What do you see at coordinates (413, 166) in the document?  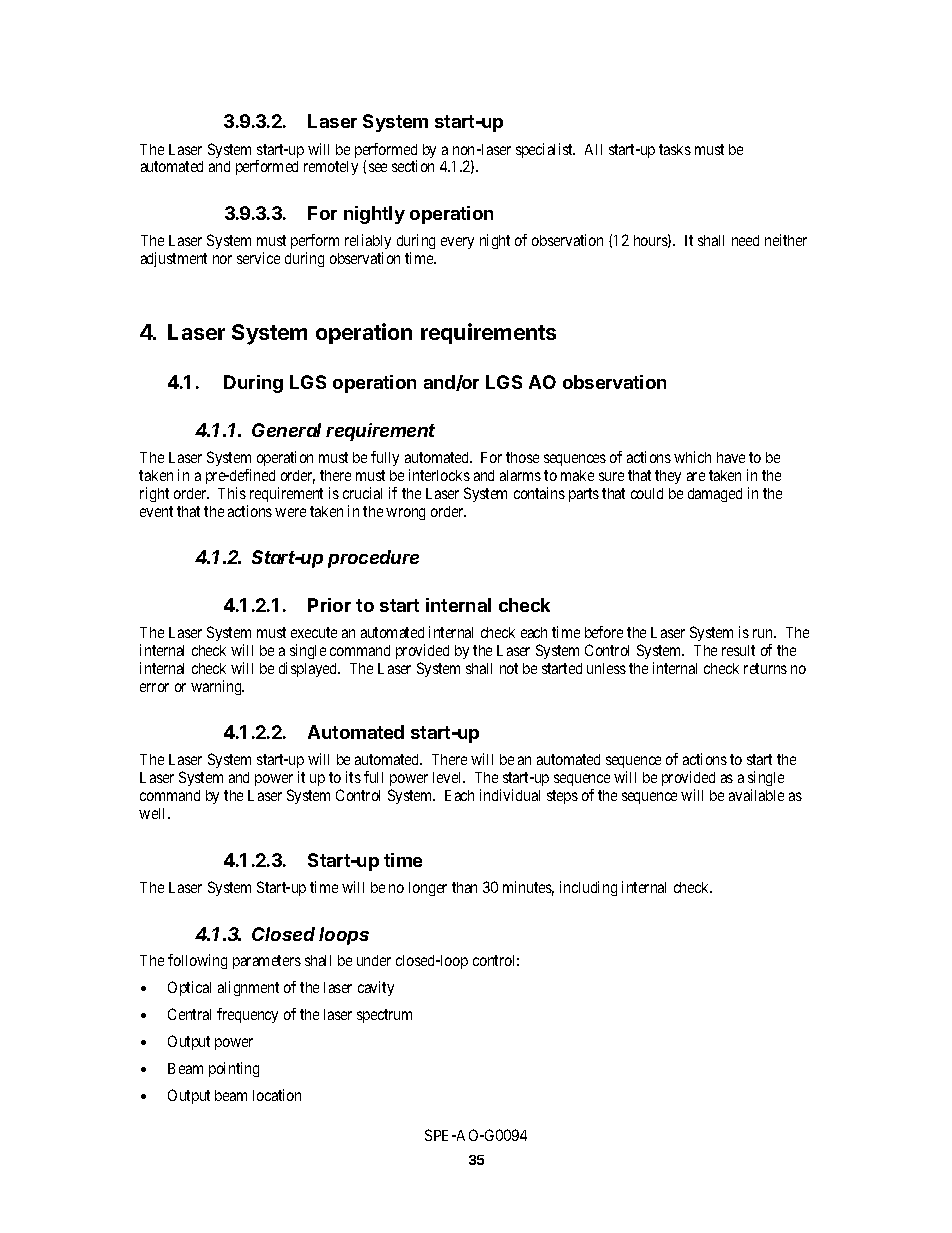 I see `section` at bounding box center [413, 166].
